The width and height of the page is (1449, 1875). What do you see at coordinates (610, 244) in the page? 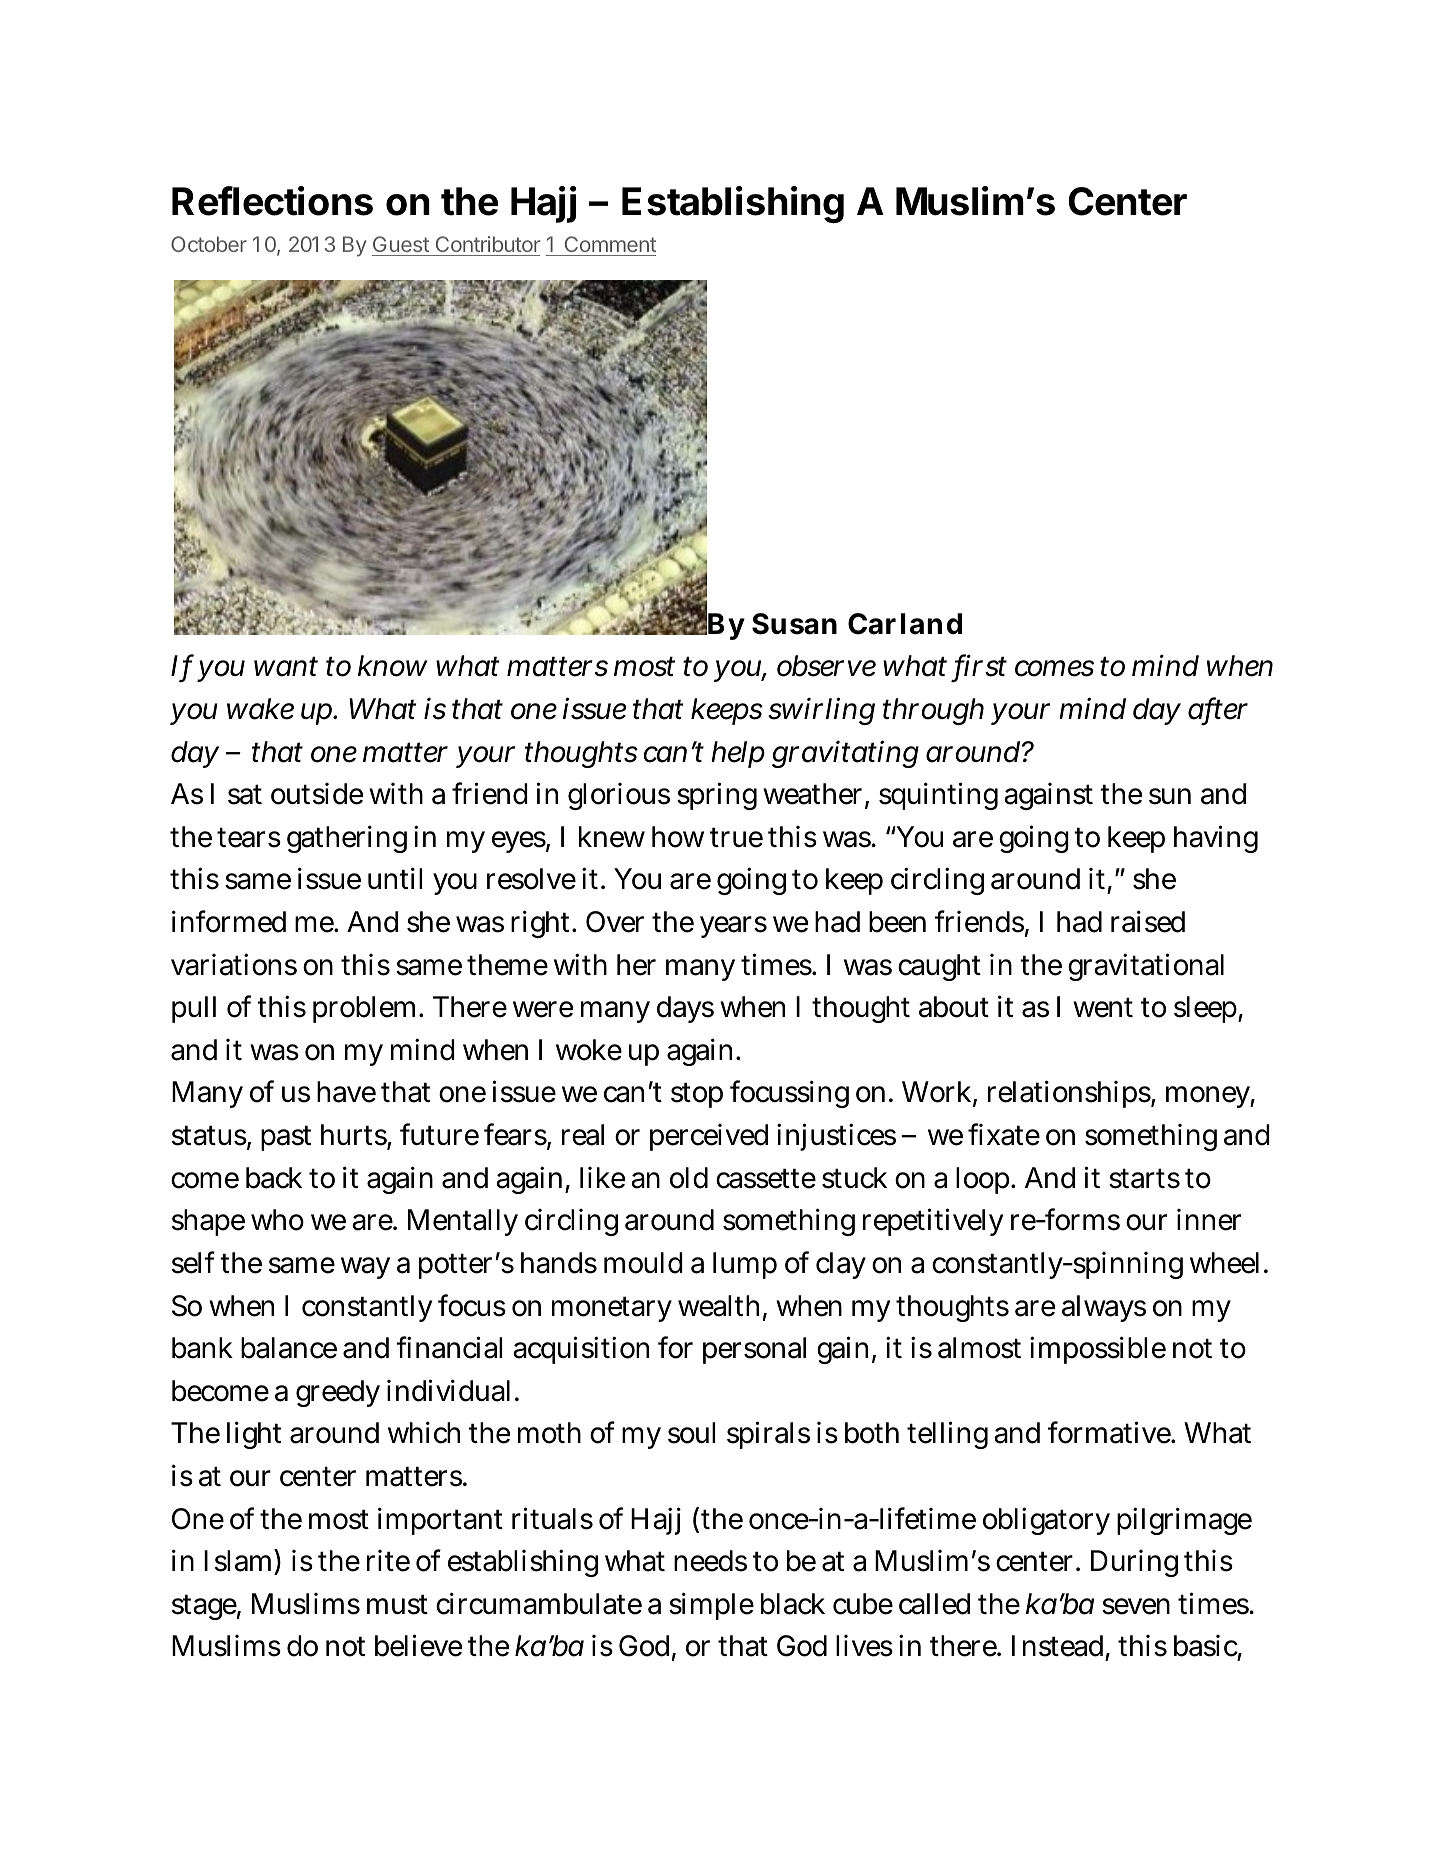
I see `Comment` at bounding box center [610, 244].
